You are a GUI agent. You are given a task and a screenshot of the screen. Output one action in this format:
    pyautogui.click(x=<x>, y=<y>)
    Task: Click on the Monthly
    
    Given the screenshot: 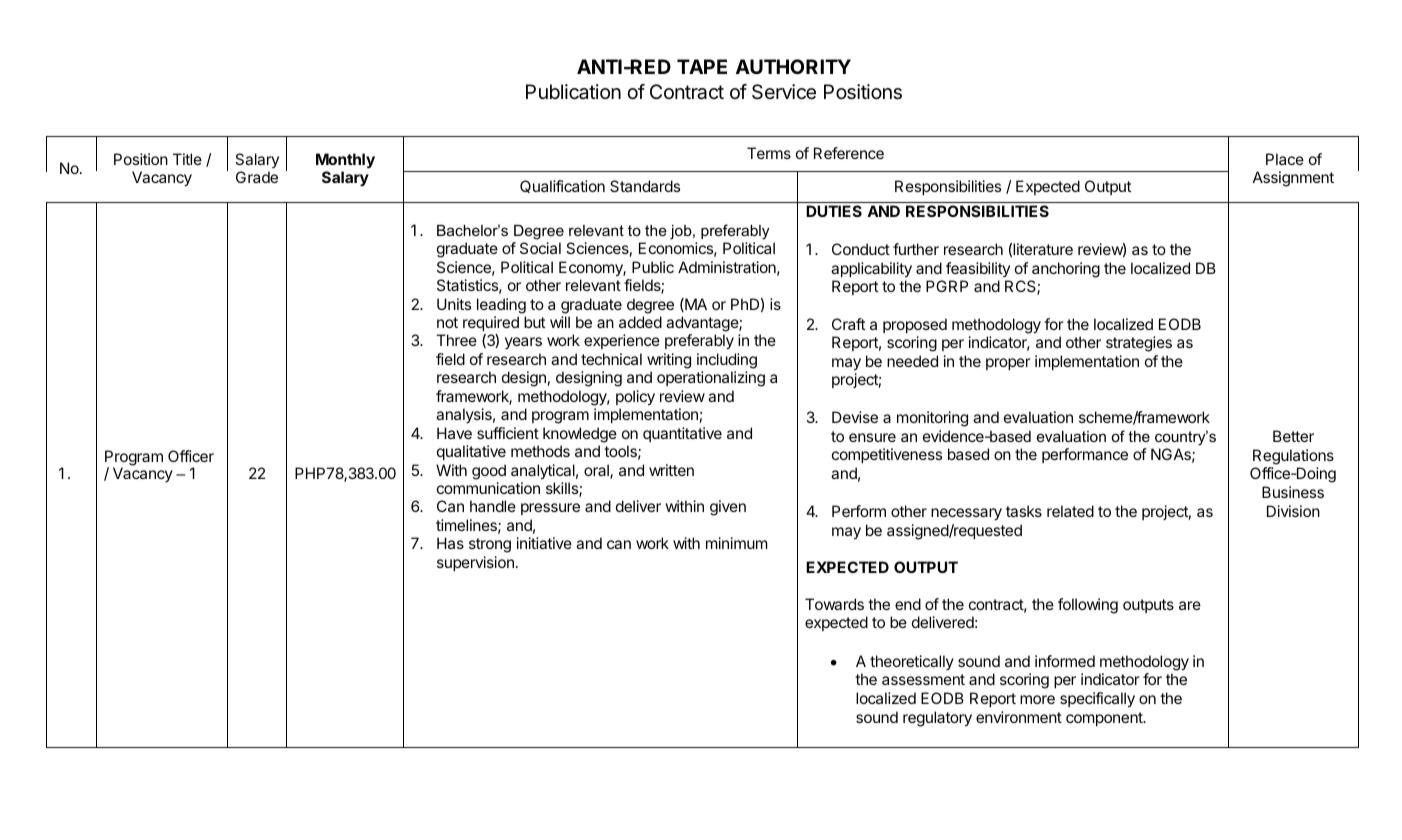 What is the action you would take?
    pyautogui.click(x=345, y=161)
